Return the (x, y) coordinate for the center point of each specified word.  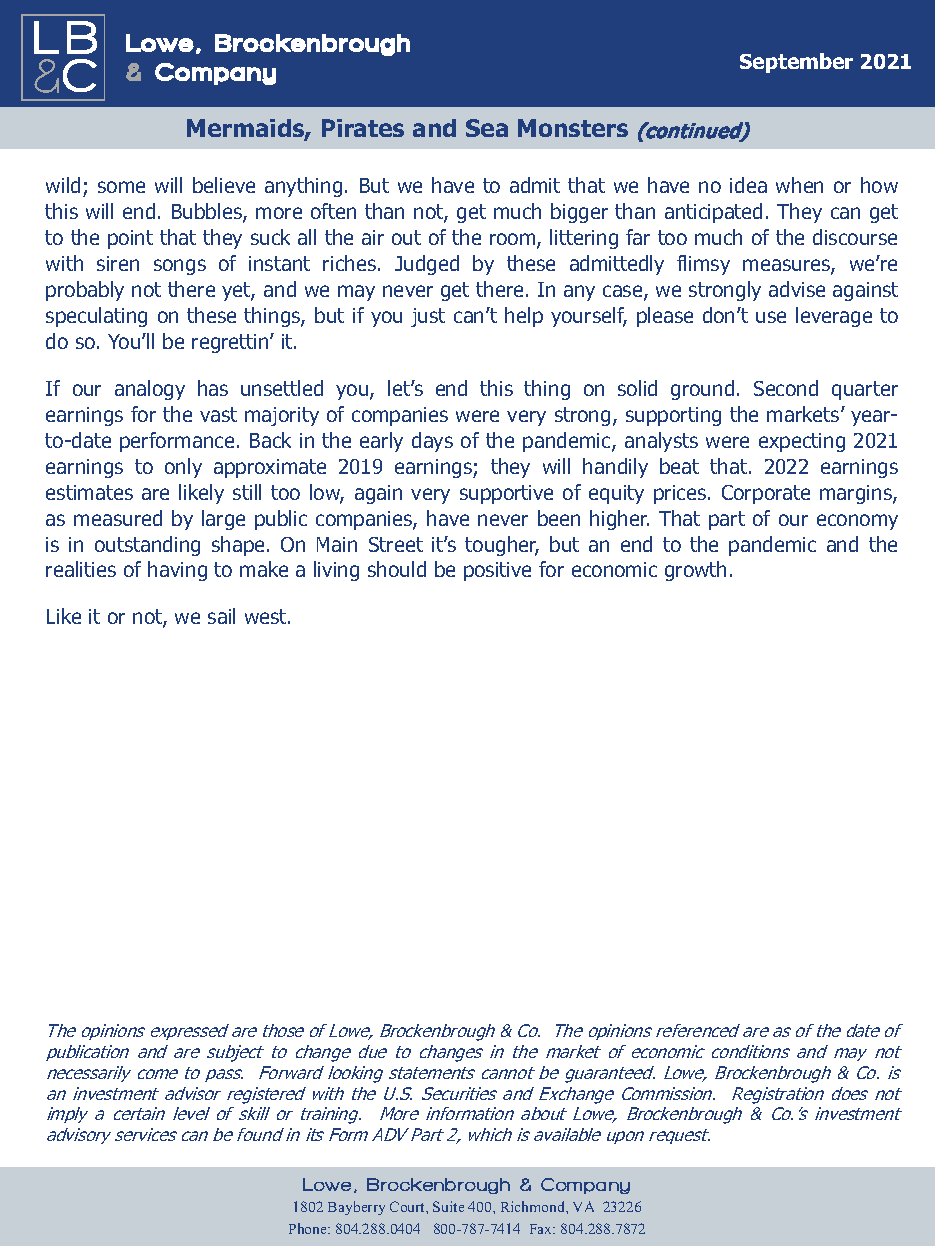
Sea (487, 128)
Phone (309, 1228)
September (796, 63)
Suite (448, 1206)
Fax (542, 1229)
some (121, 187)
